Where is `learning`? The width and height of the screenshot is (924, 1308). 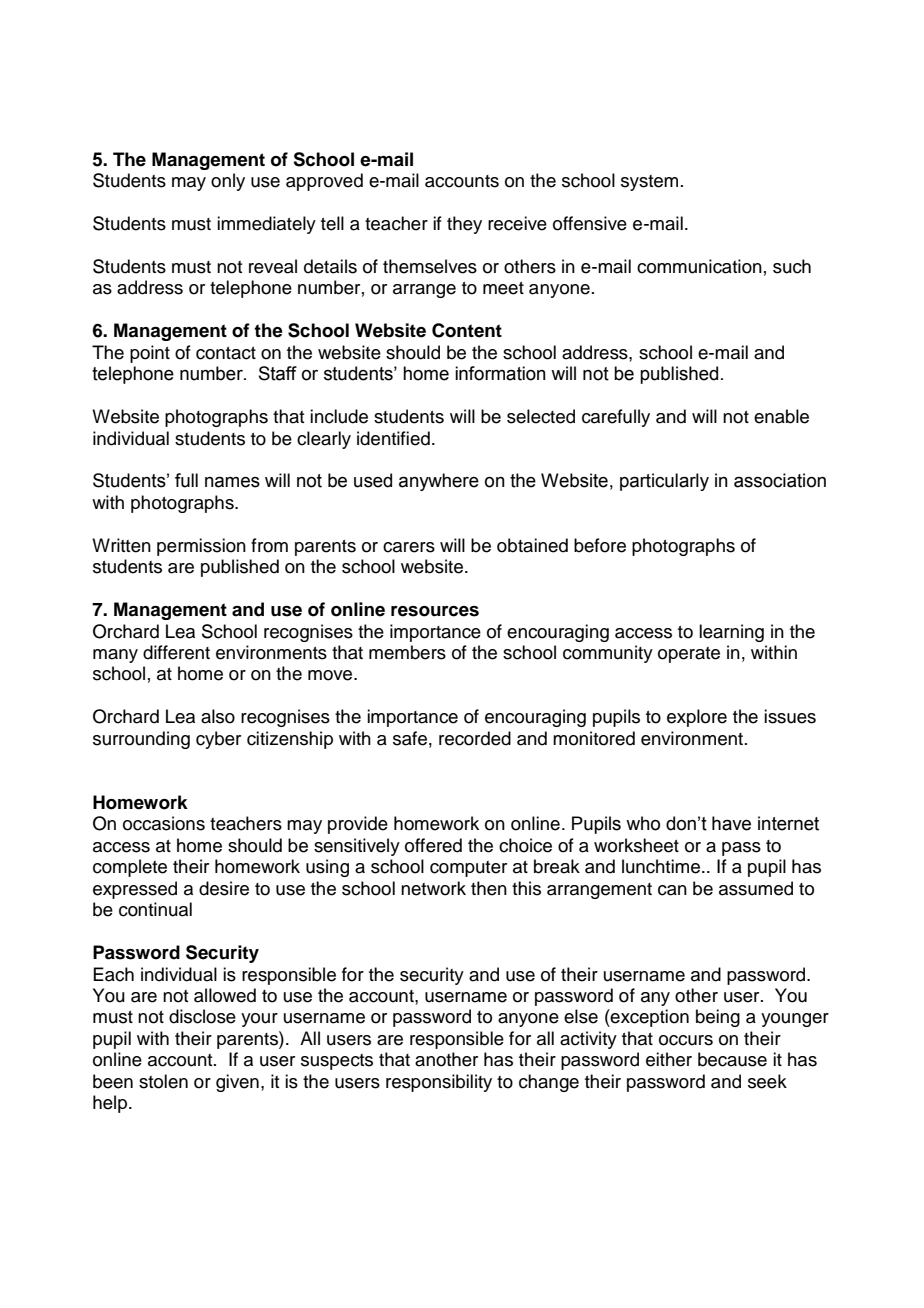 learning is located at coordinates (731, 633).
